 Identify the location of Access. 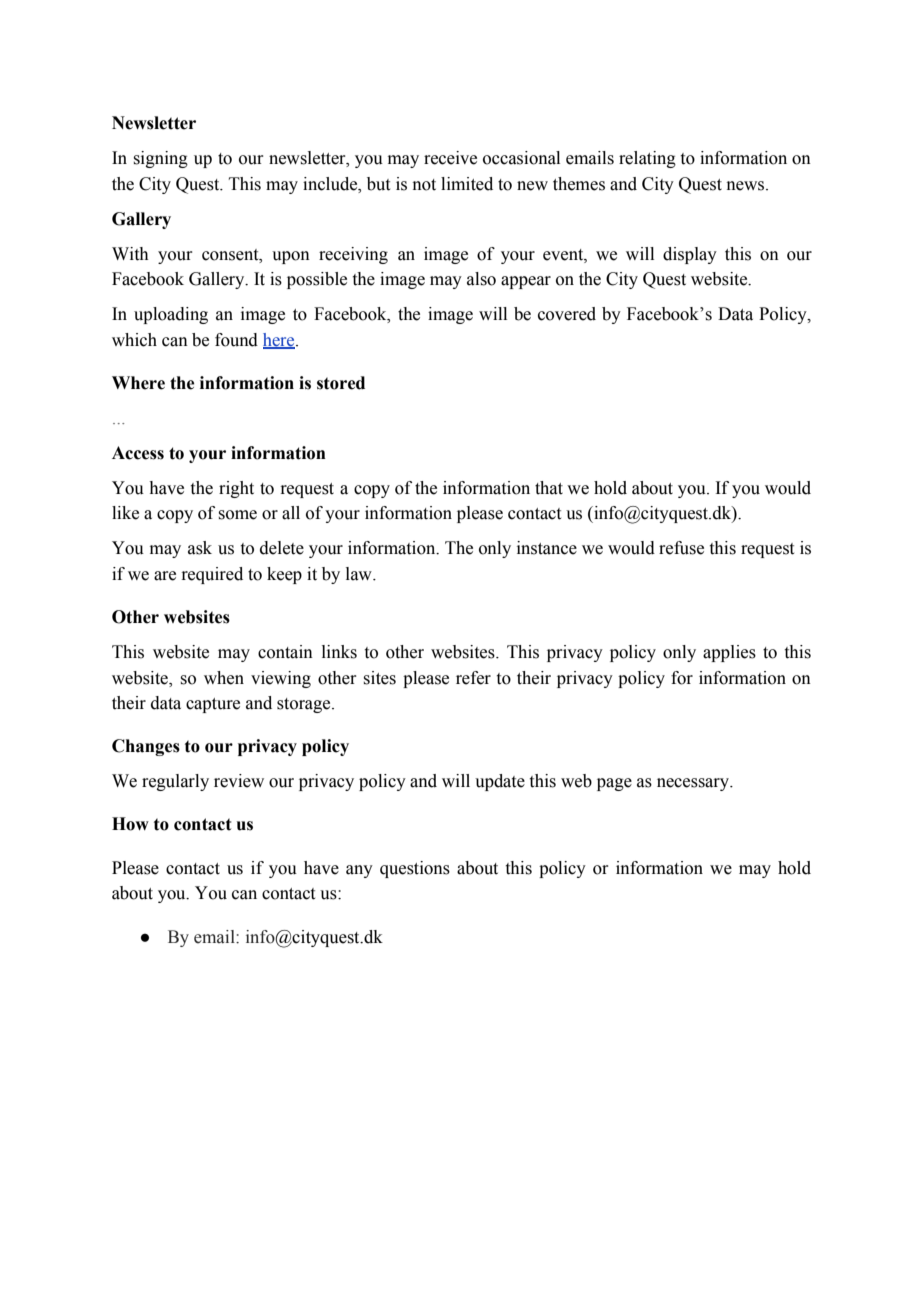
(138, 453).
